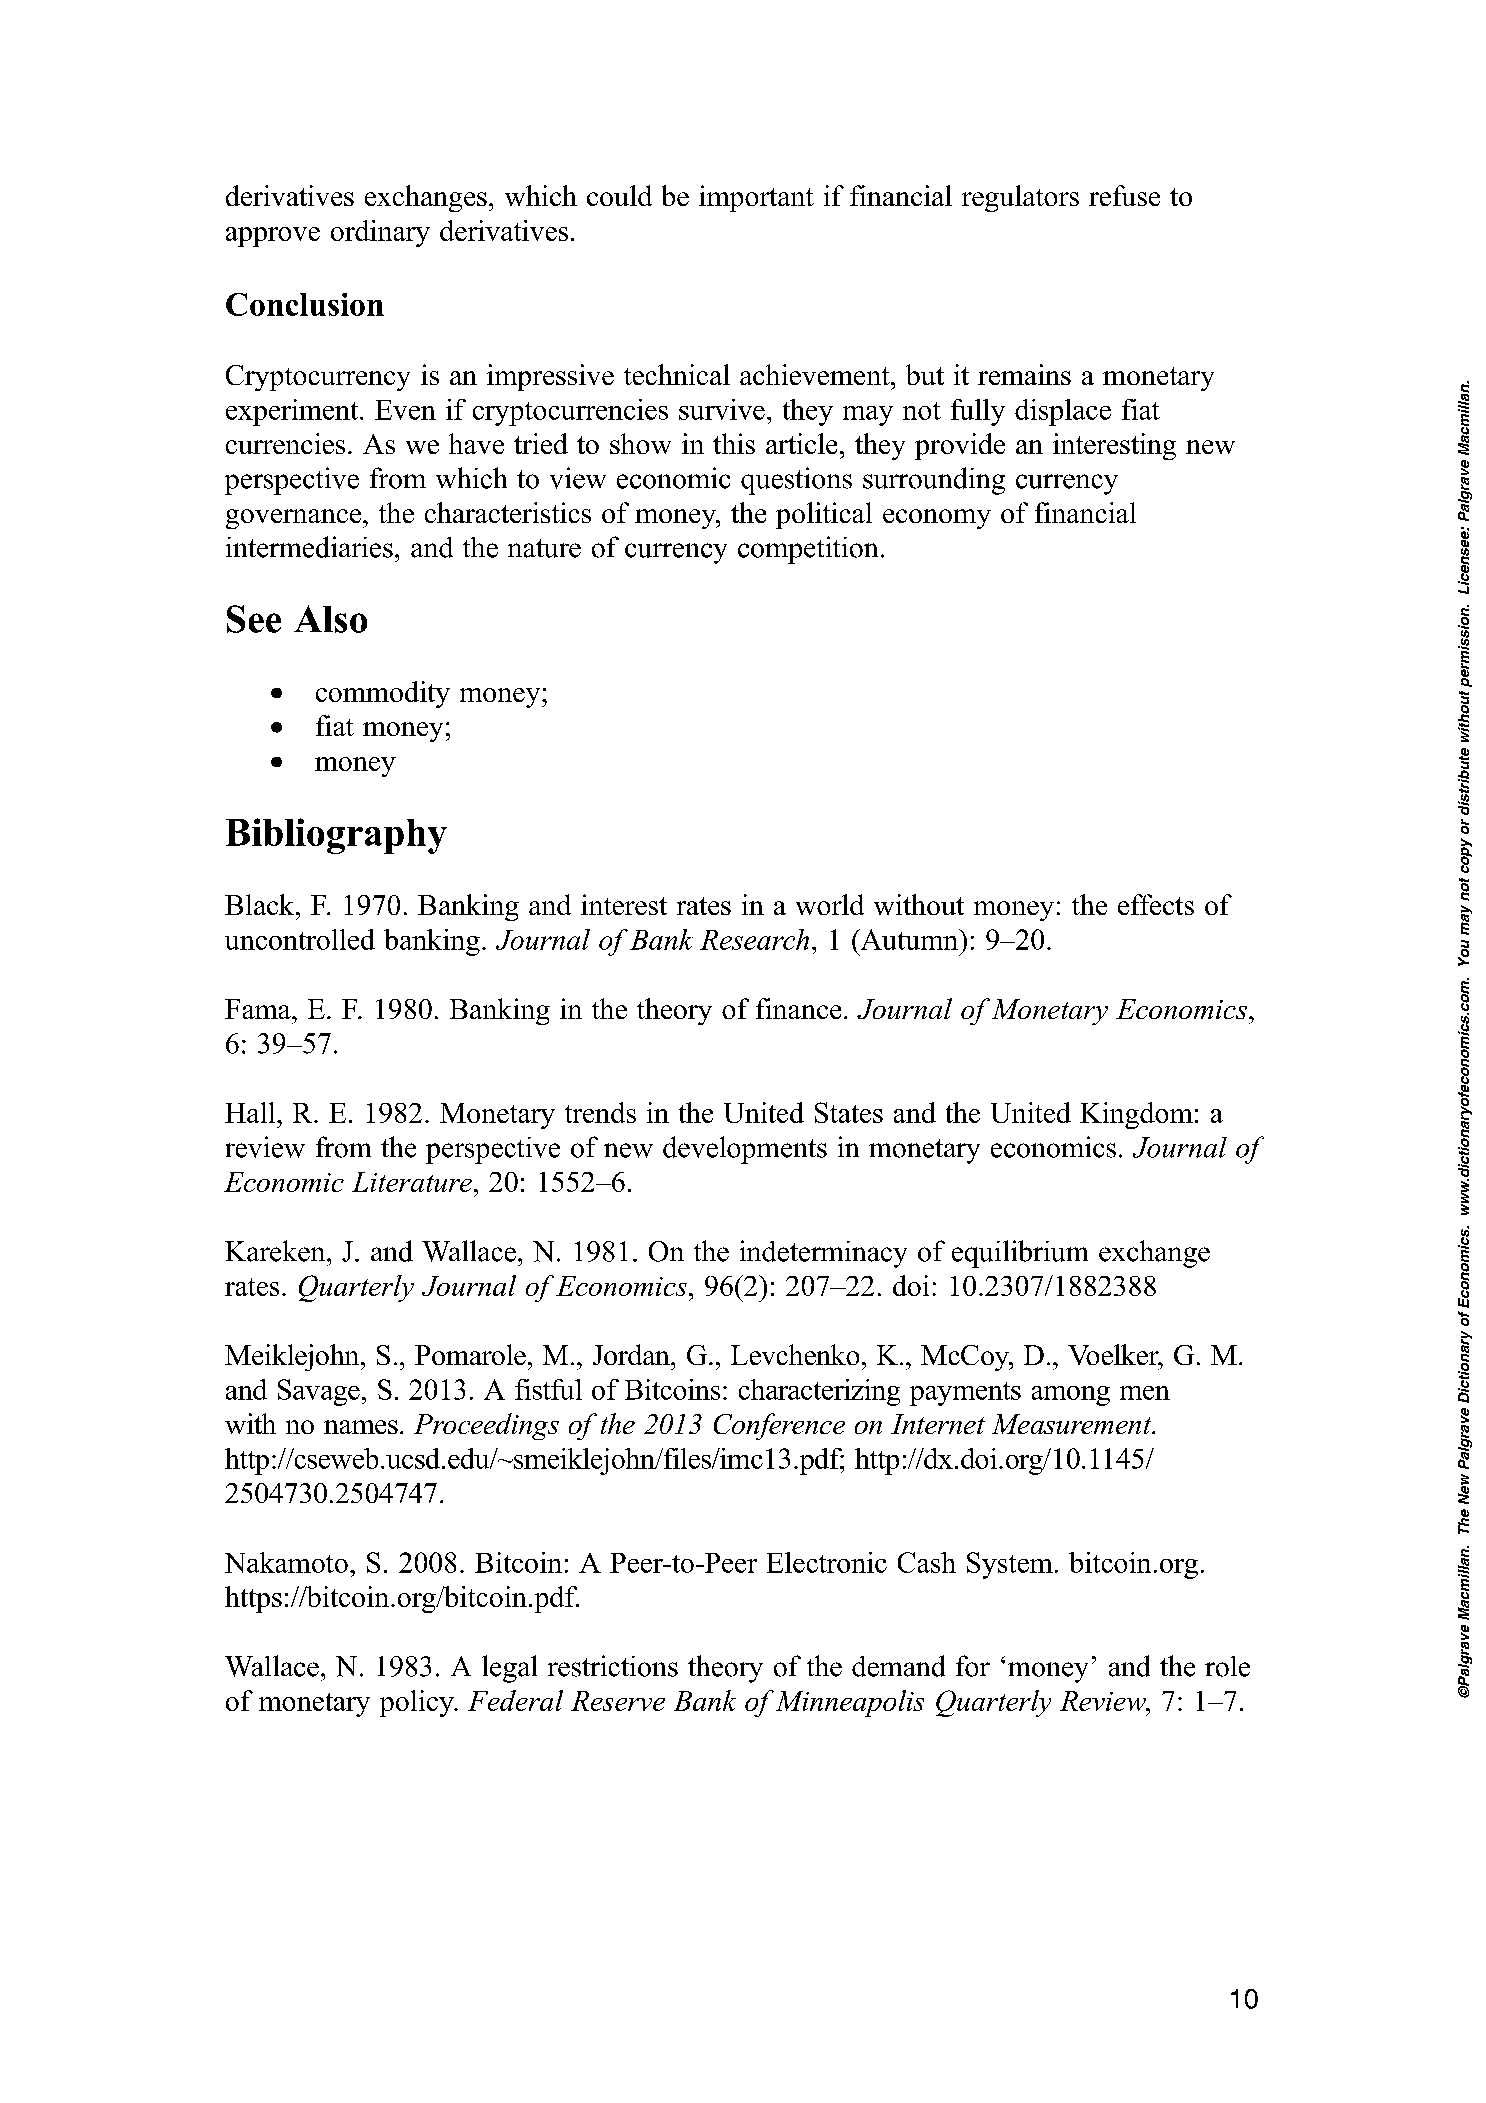  I want to click on important, so click(756, 198).
